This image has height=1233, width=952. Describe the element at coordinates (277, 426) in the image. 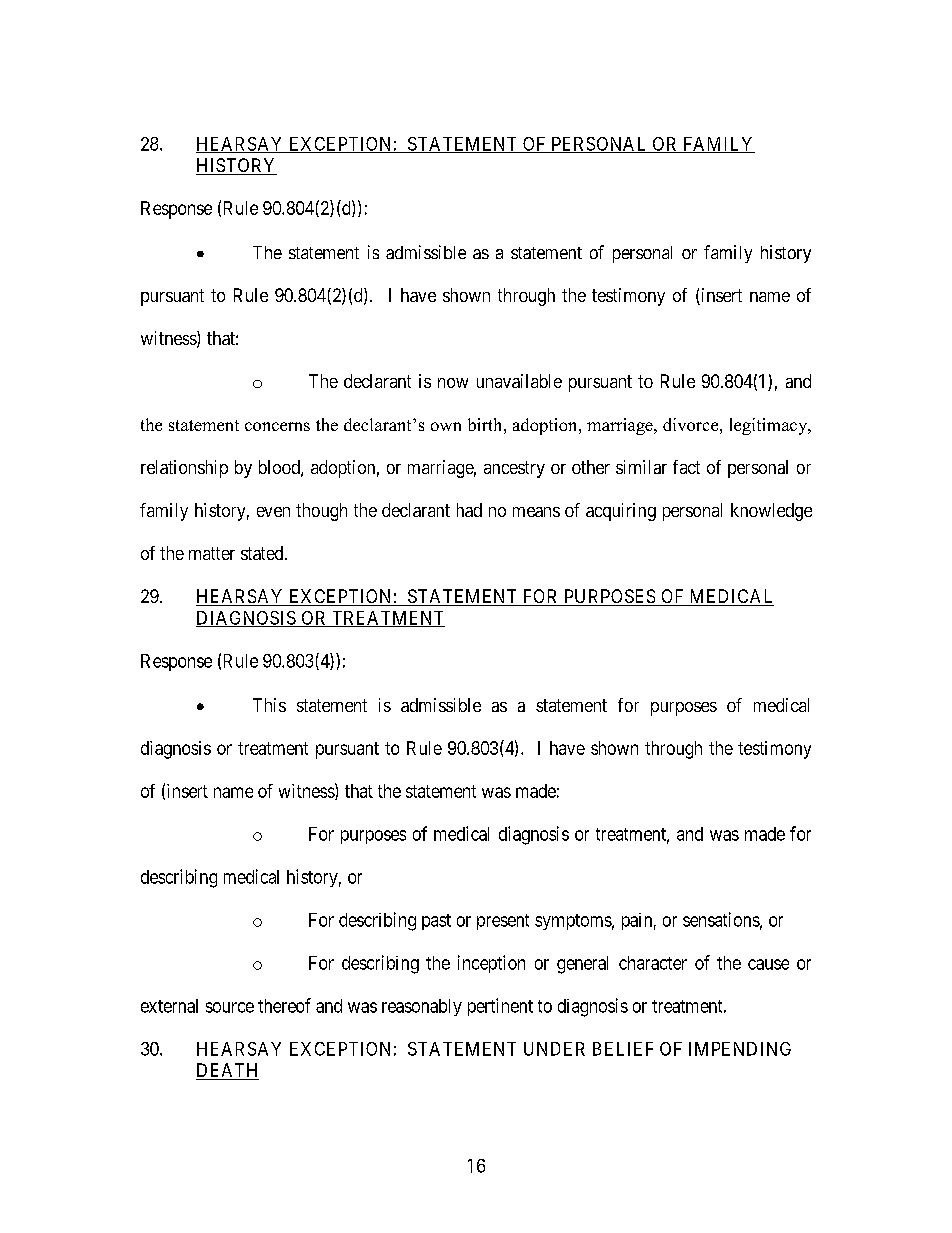

I see `concerns` at that location.
